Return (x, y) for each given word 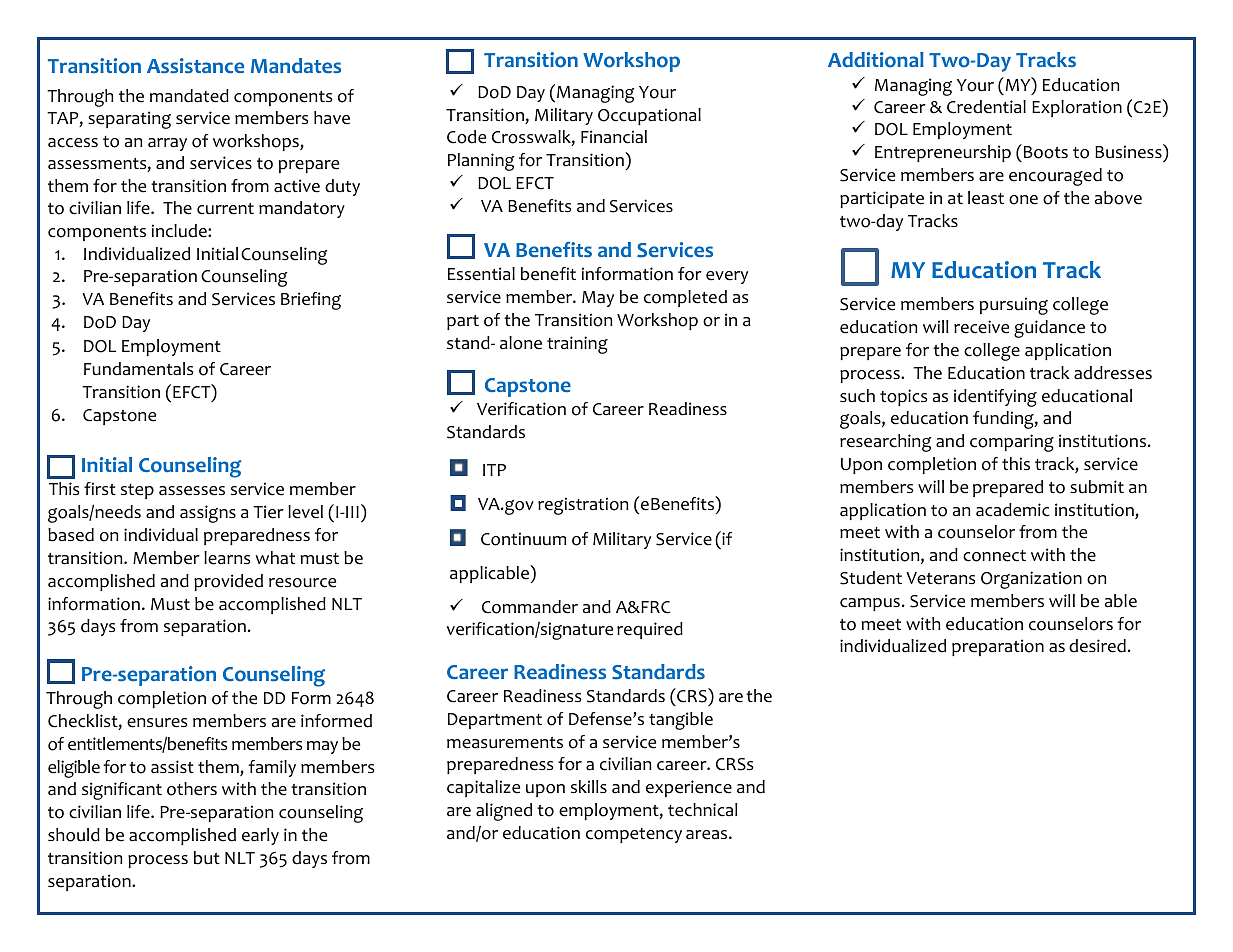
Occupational (649, 116)
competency (634, 835)
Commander (530, 607)
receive (981, 327)
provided (228, 582)
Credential (986, 107)
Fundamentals (138, 369)
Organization (1031, 580)
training (577, 345)
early (260, 836)
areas (708, 835)
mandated (189, 96)
